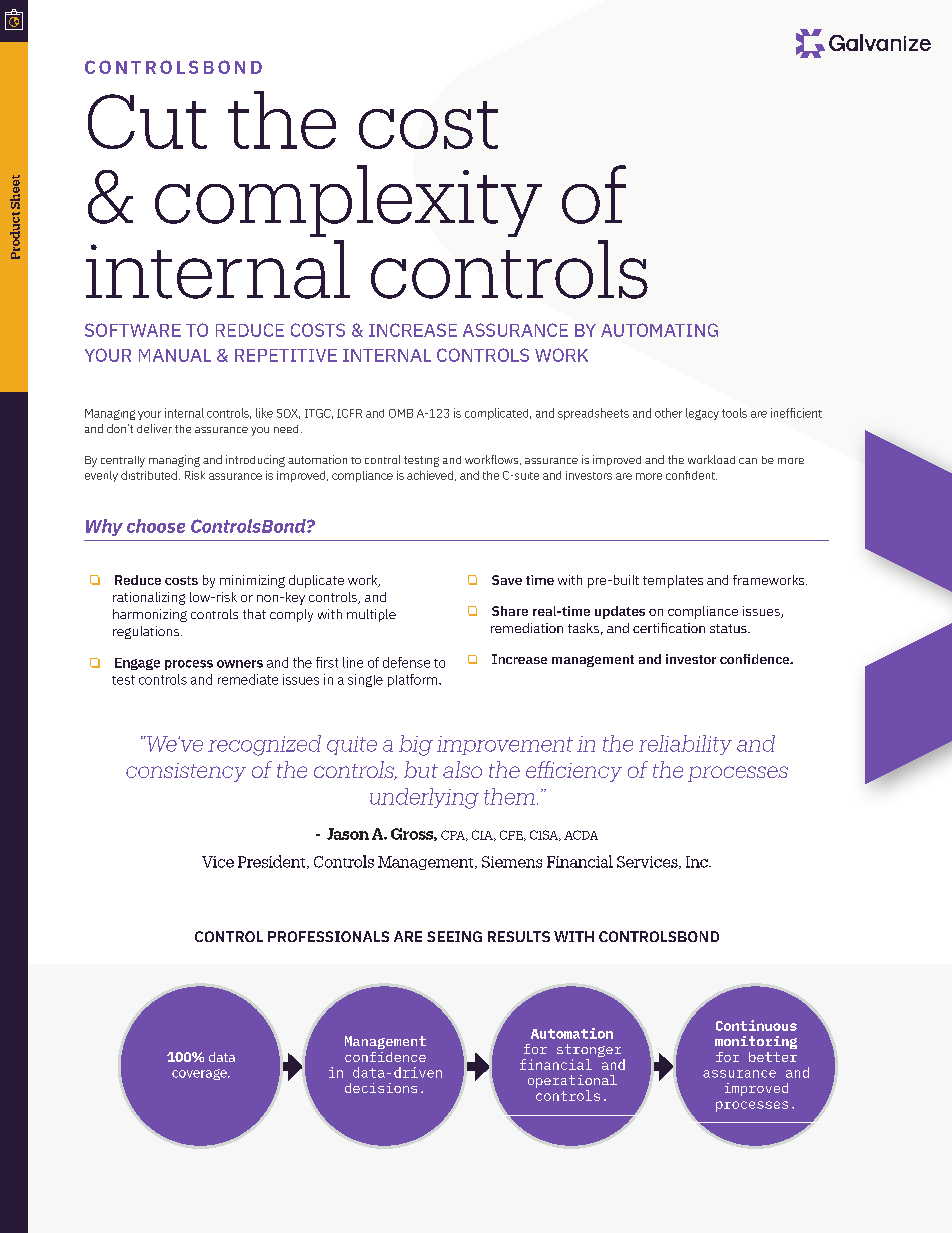 The image size is (952, 1233). What do you see at coordinates (454, 835) in the page?
I see `CPA` at bounding box center [454, 835].
